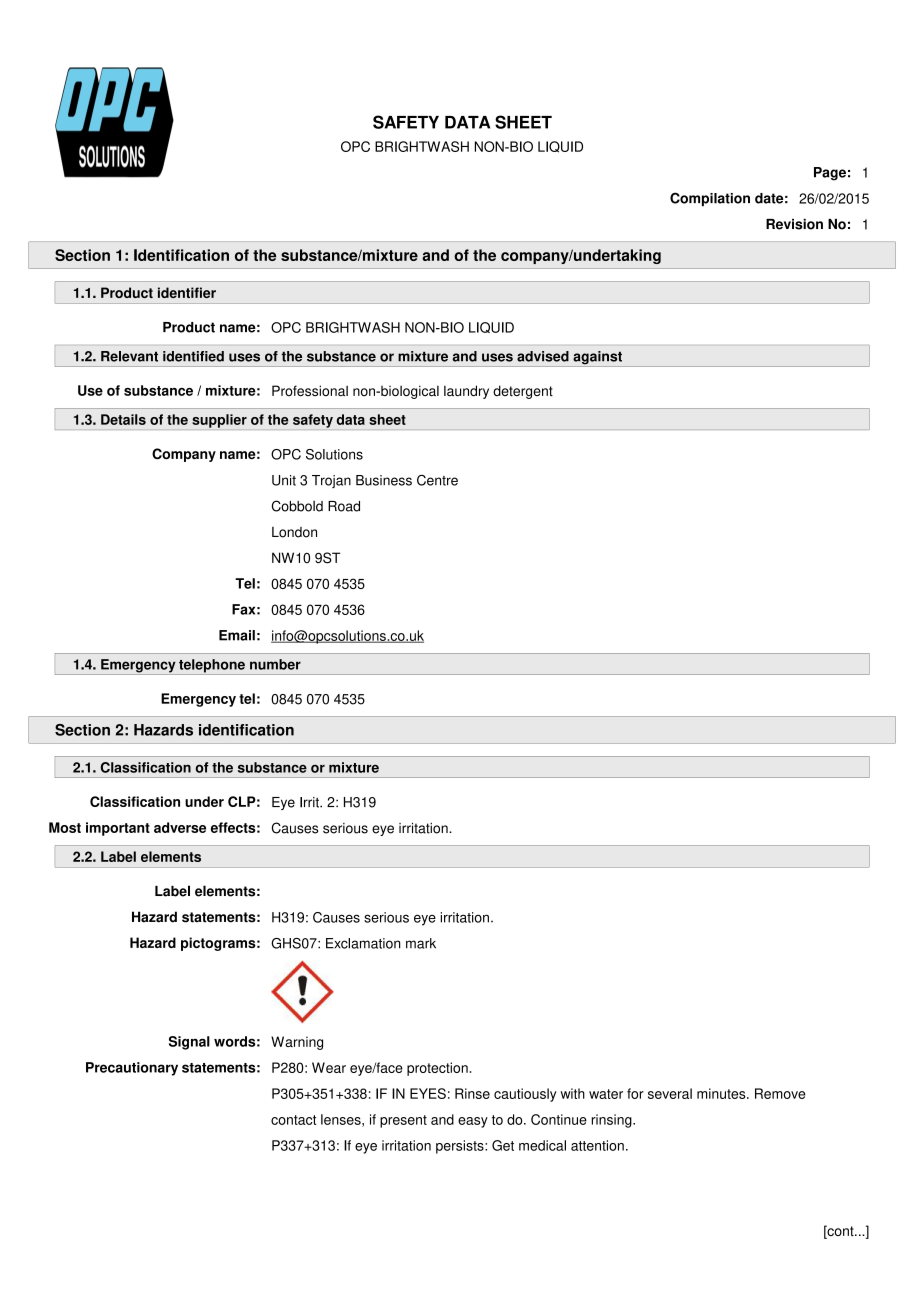 Image resolution: width=924 pixels, height=1308 pixels. What do you see at coordinates (132, 1069) in the screenshot?
I see `Precautionary` at bounding box center [132, 1069].
